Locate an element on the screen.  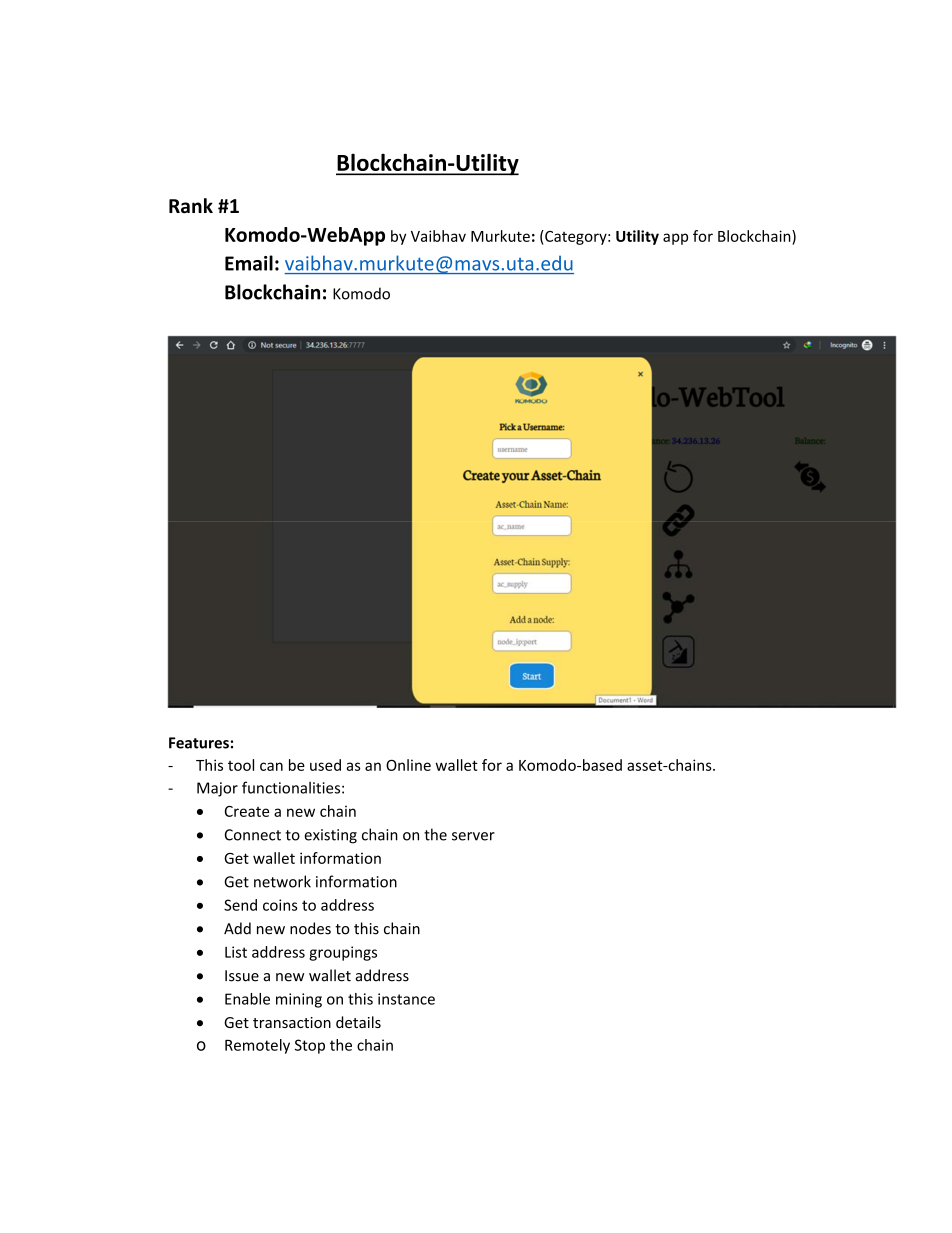
used is located at coordinates (325, 765).
